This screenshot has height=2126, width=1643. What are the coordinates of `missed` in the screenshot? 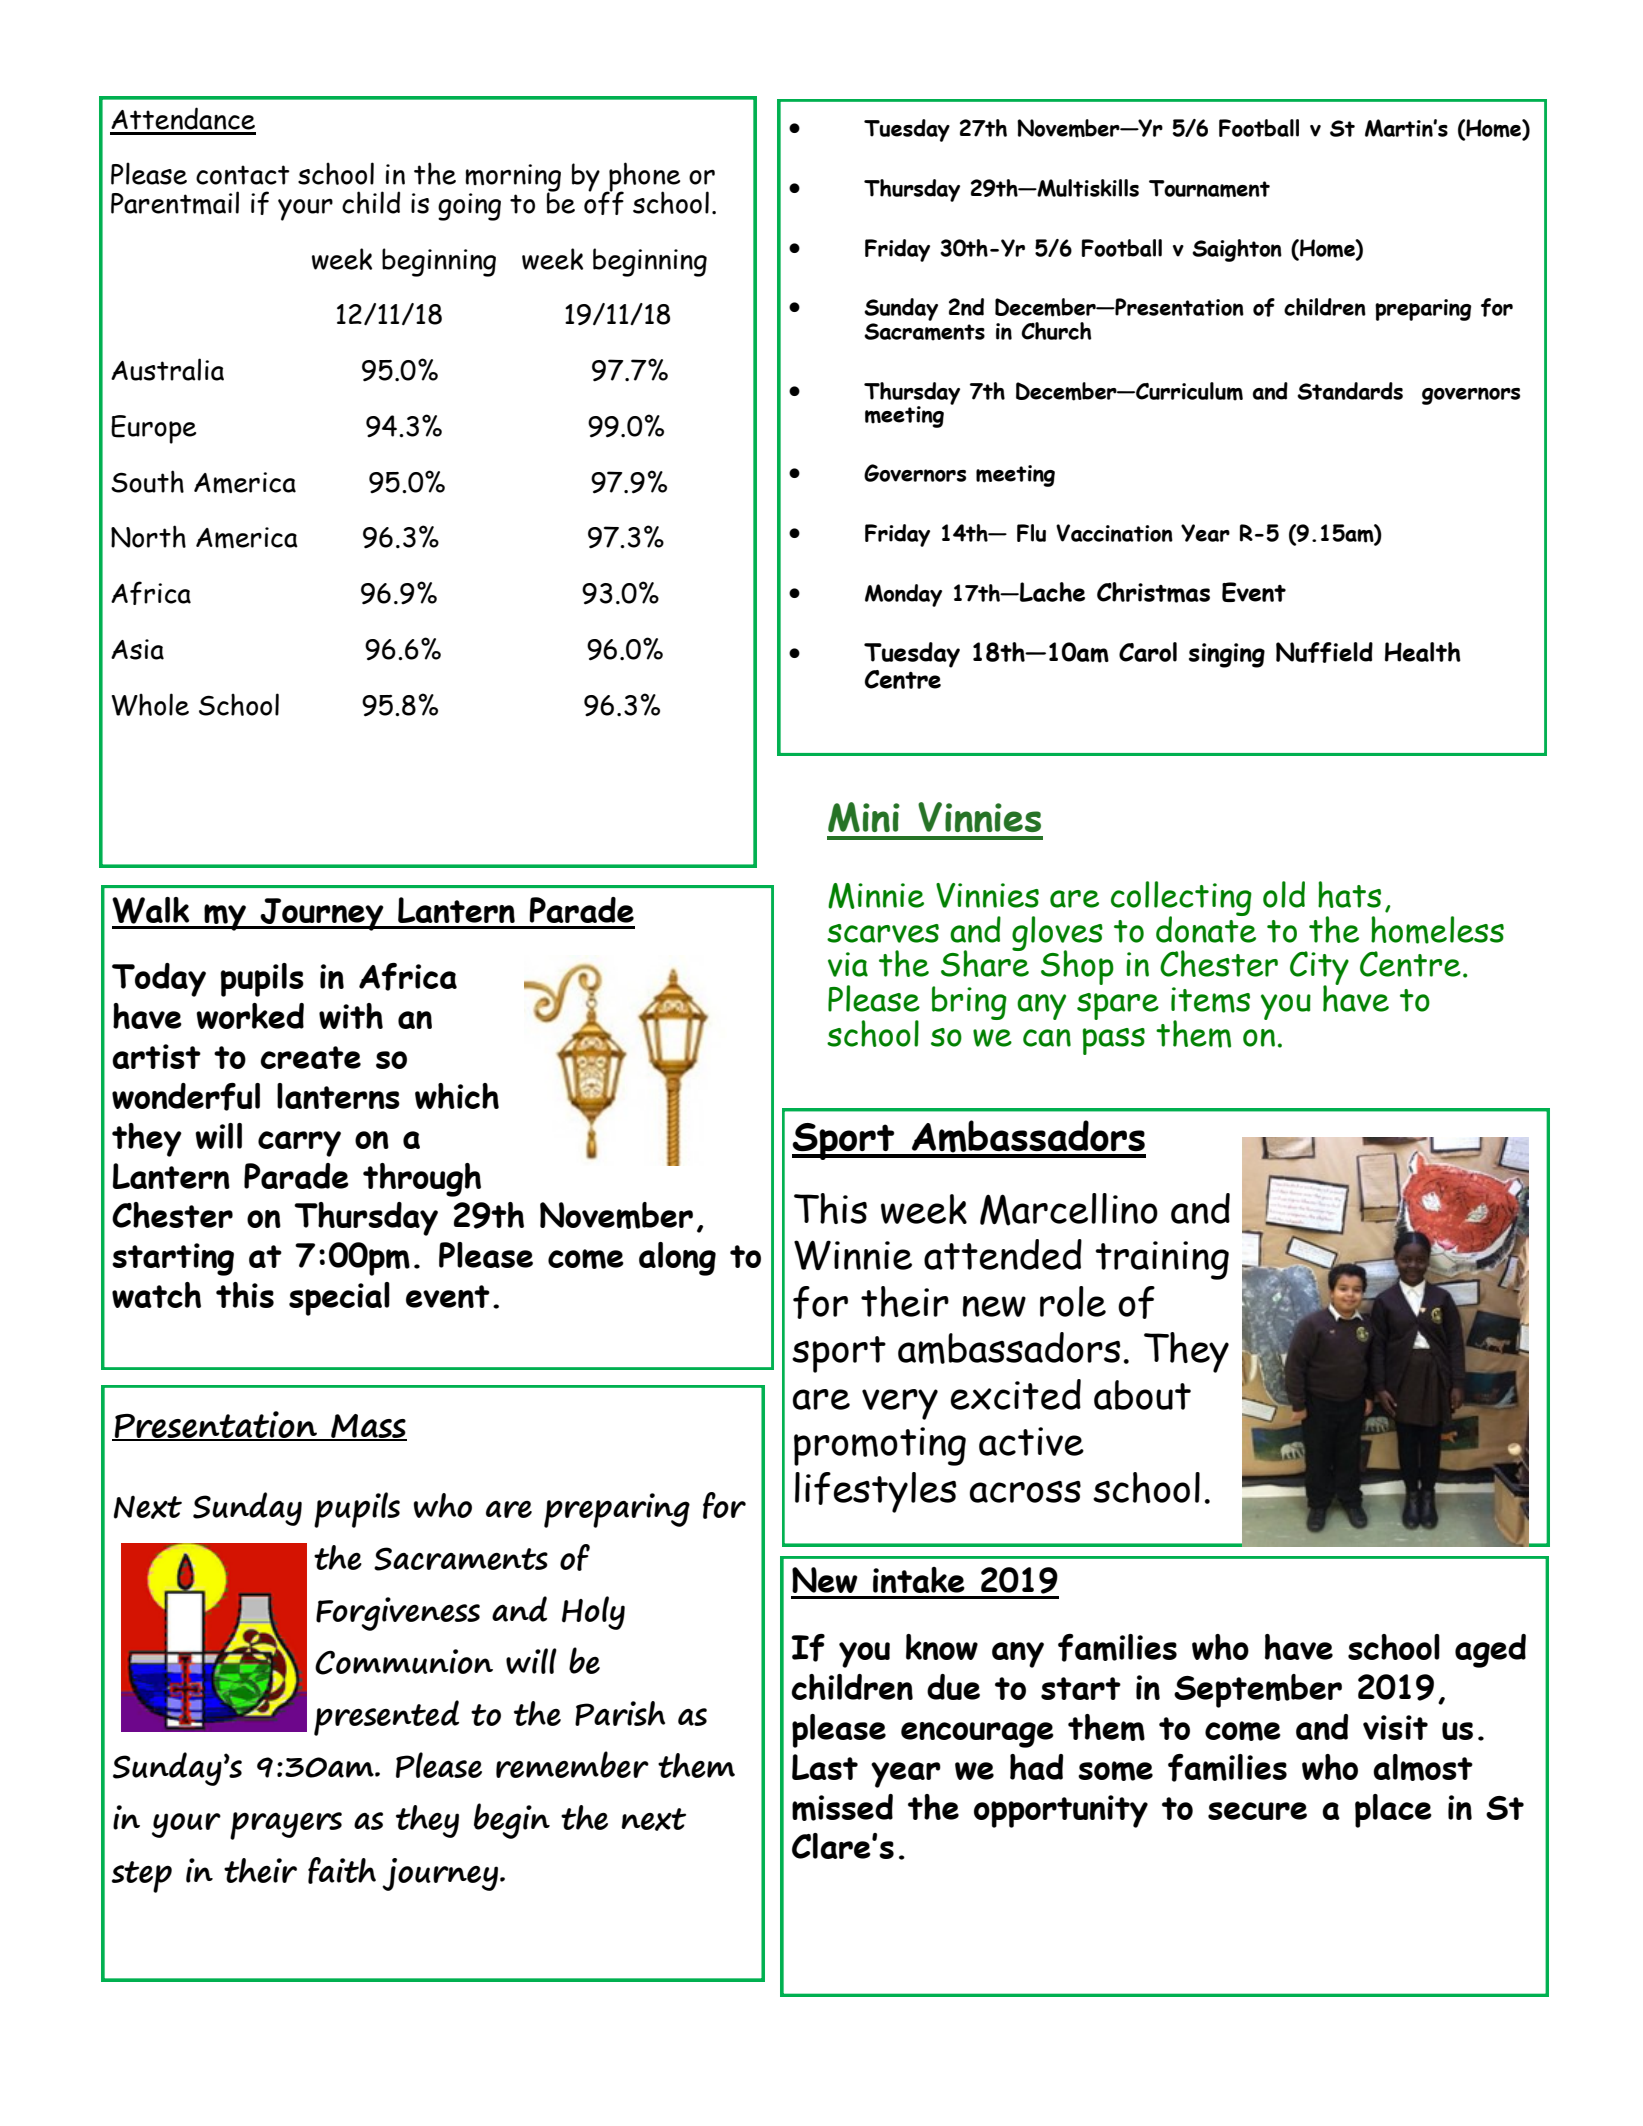 It's located at (842, 1807).
